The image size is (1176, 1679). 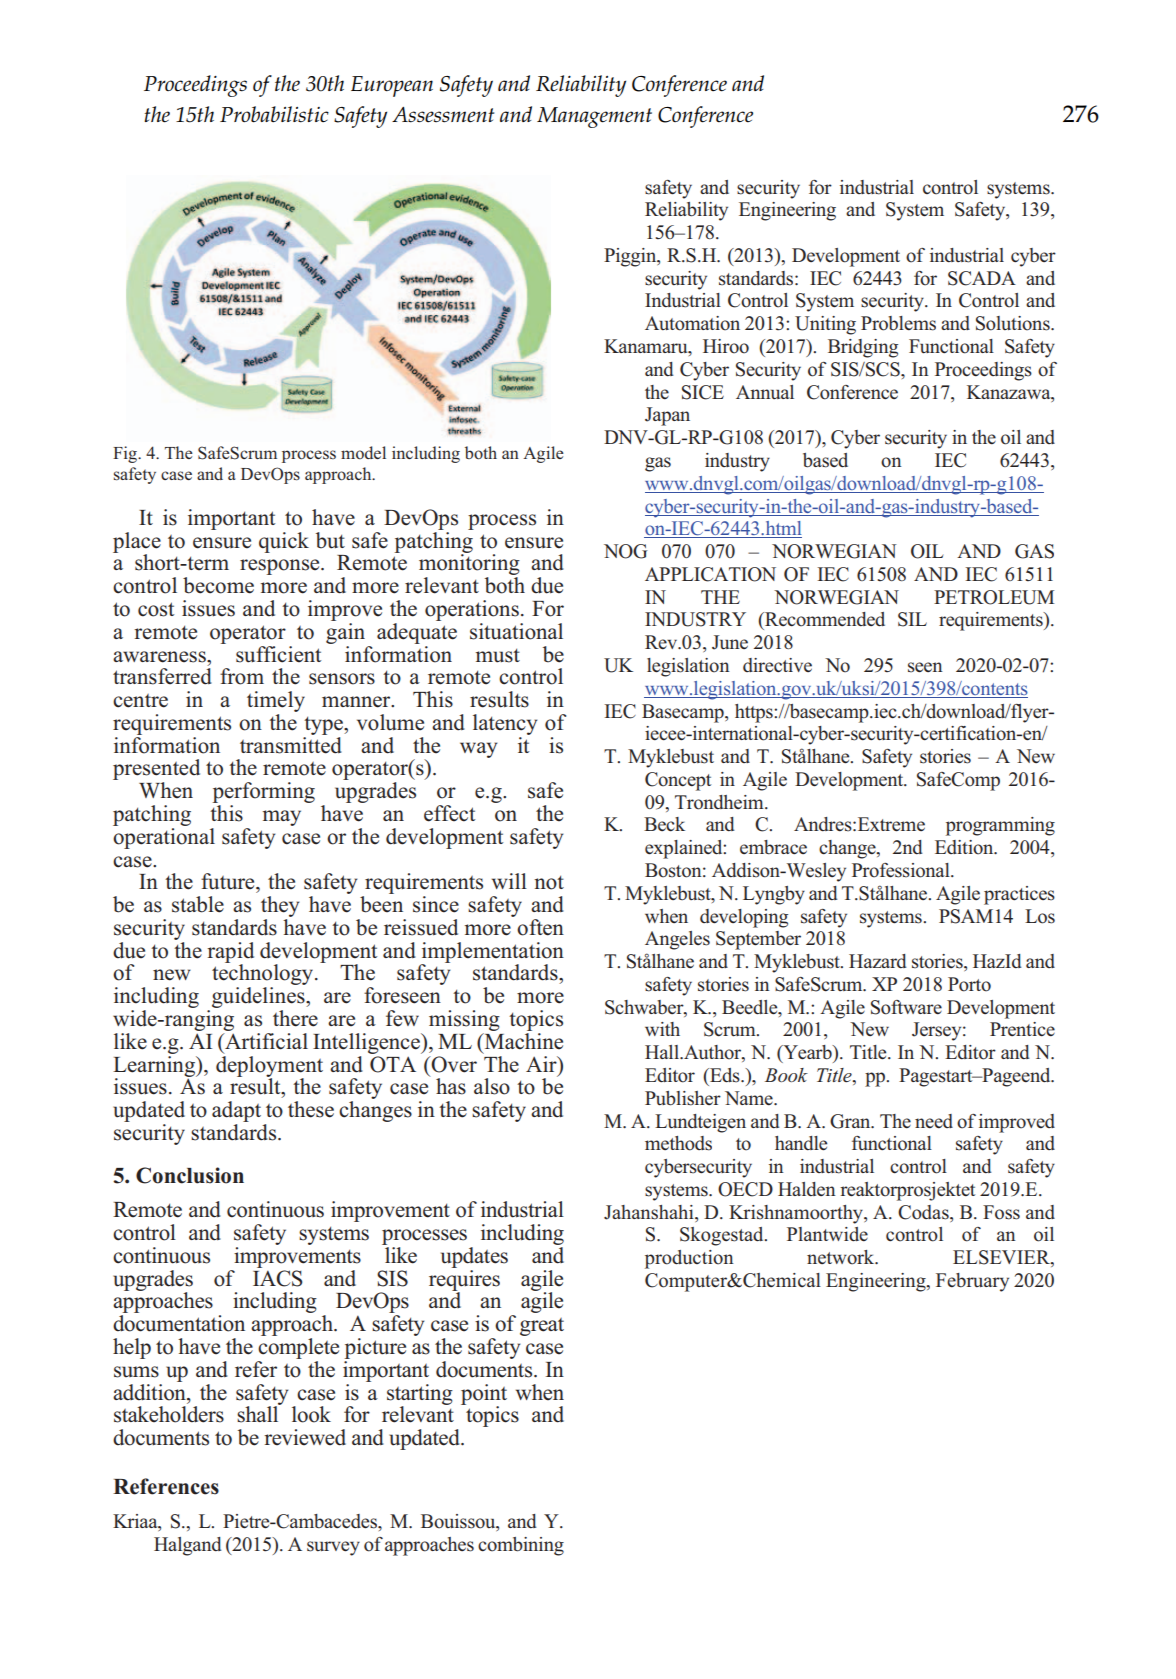 I want to click on Management, so click(x=594, y=117).
